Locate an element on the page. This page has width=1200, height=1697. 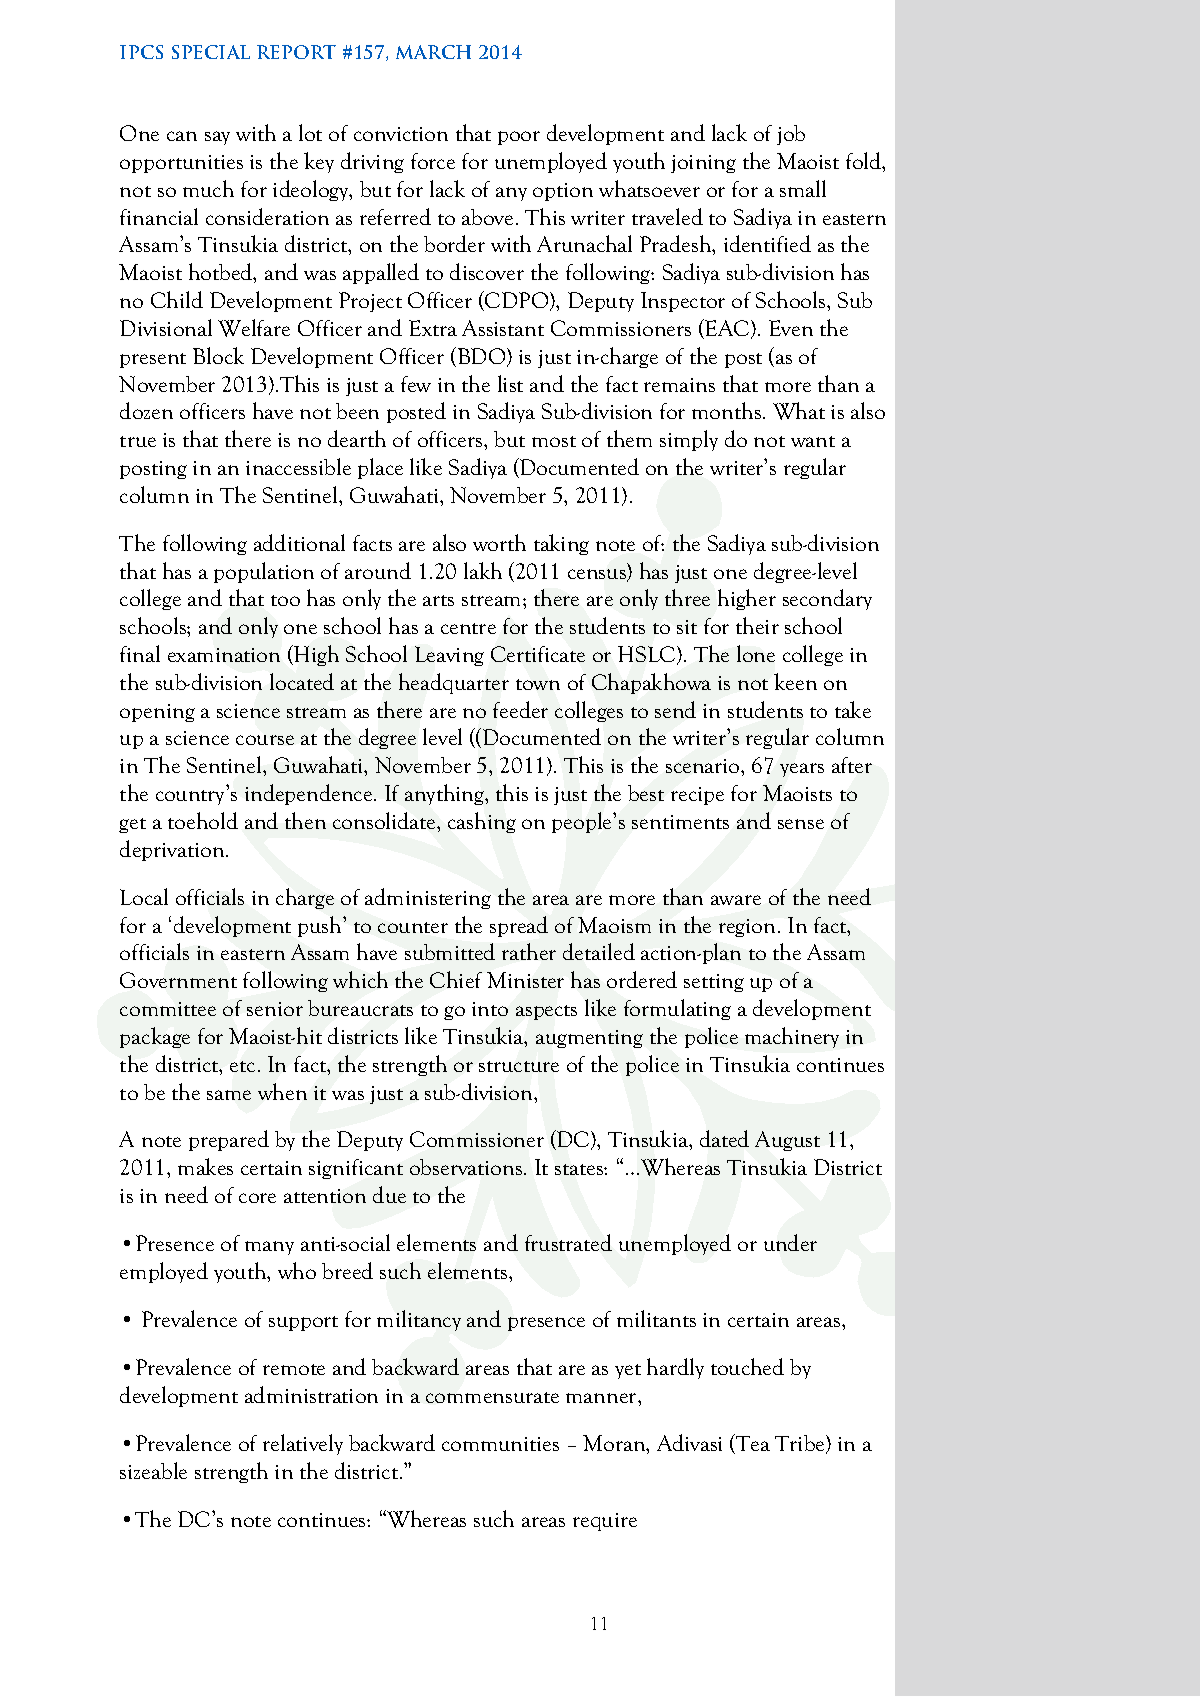
sizeable is located at coordinates (153, 1470).
